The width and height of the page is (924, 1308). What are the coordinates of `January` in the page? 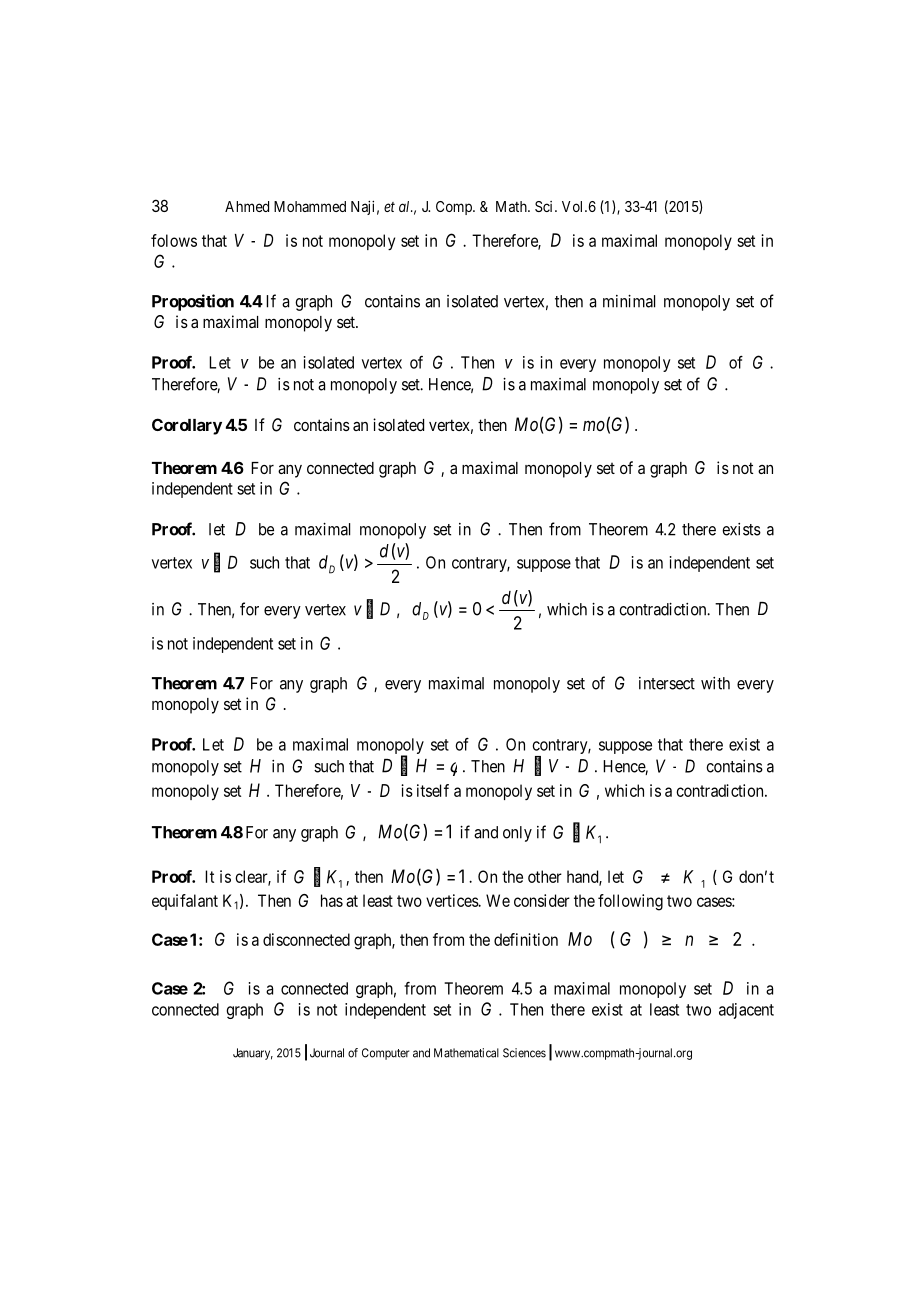 It's located at (253, 1054).
